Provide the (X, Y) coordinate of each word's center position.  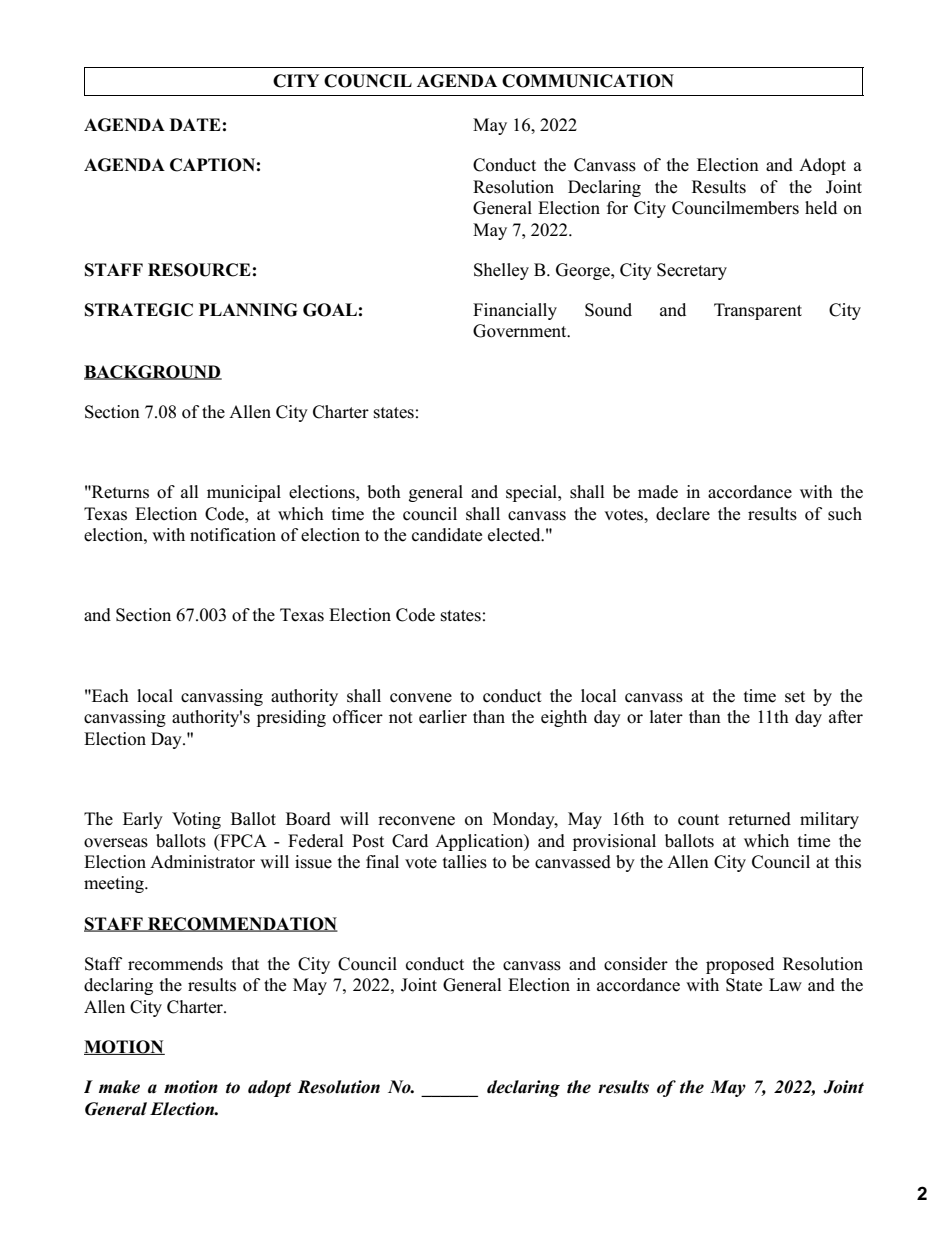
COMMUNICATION (588, 81)
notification (233, 535)
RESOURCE (199, 270)
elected (515, 535)
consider (636, 964)
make (119, 1087)
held (821, 208)
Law (785, 984)
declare (683, 514)
